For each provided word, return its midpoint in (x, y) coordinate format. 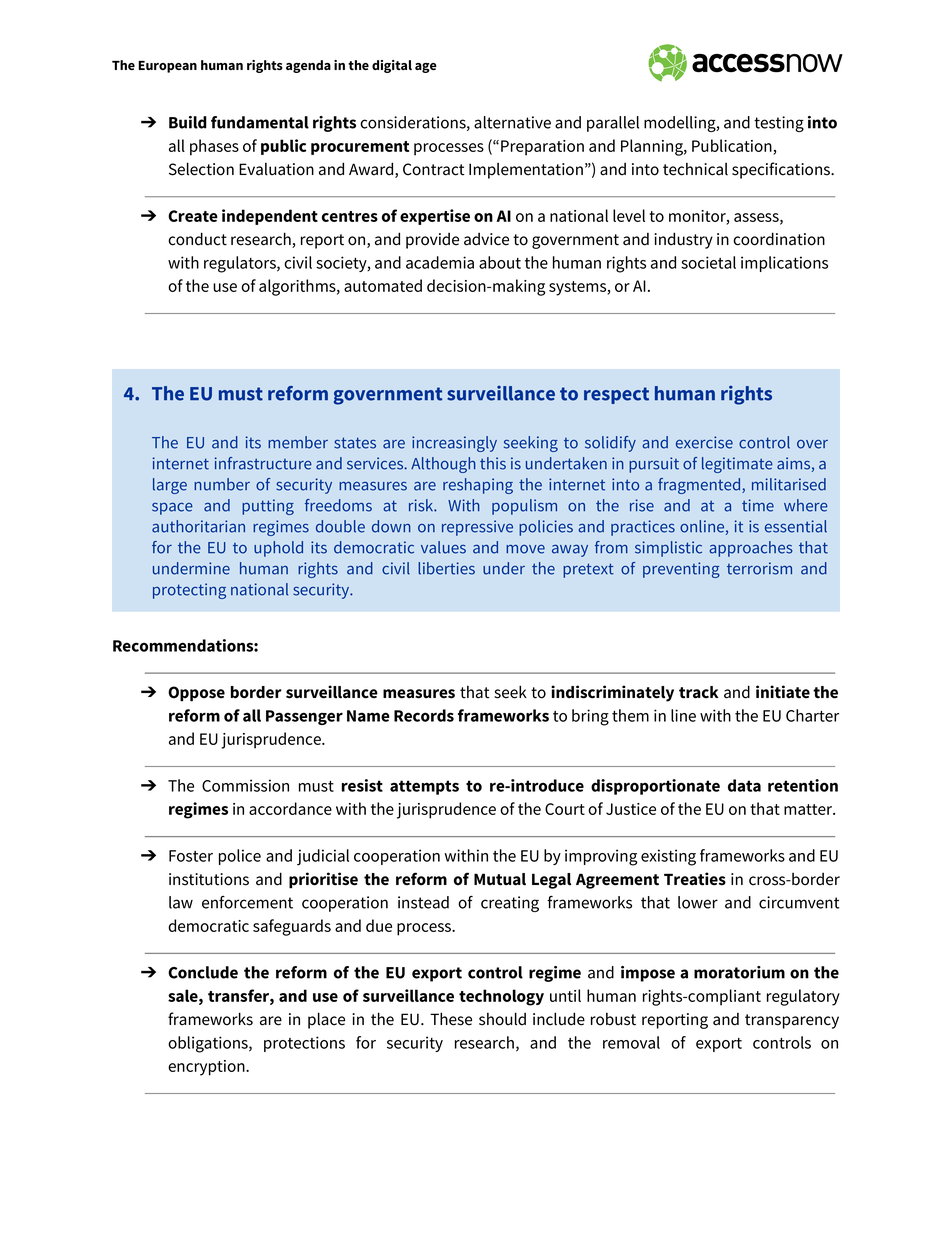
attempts (424, 787)
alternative (512, 122)
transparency (792, 1021)
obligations (209, 1044)
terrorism (759, 568)
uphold (278, 549)
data (744, 785)
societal (708, 262)
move (525, 549)
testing (779, 124)
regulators (241, 264)
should (502, 1019)
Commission (245, 785)
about (500, 262)
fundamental (260, 122)
